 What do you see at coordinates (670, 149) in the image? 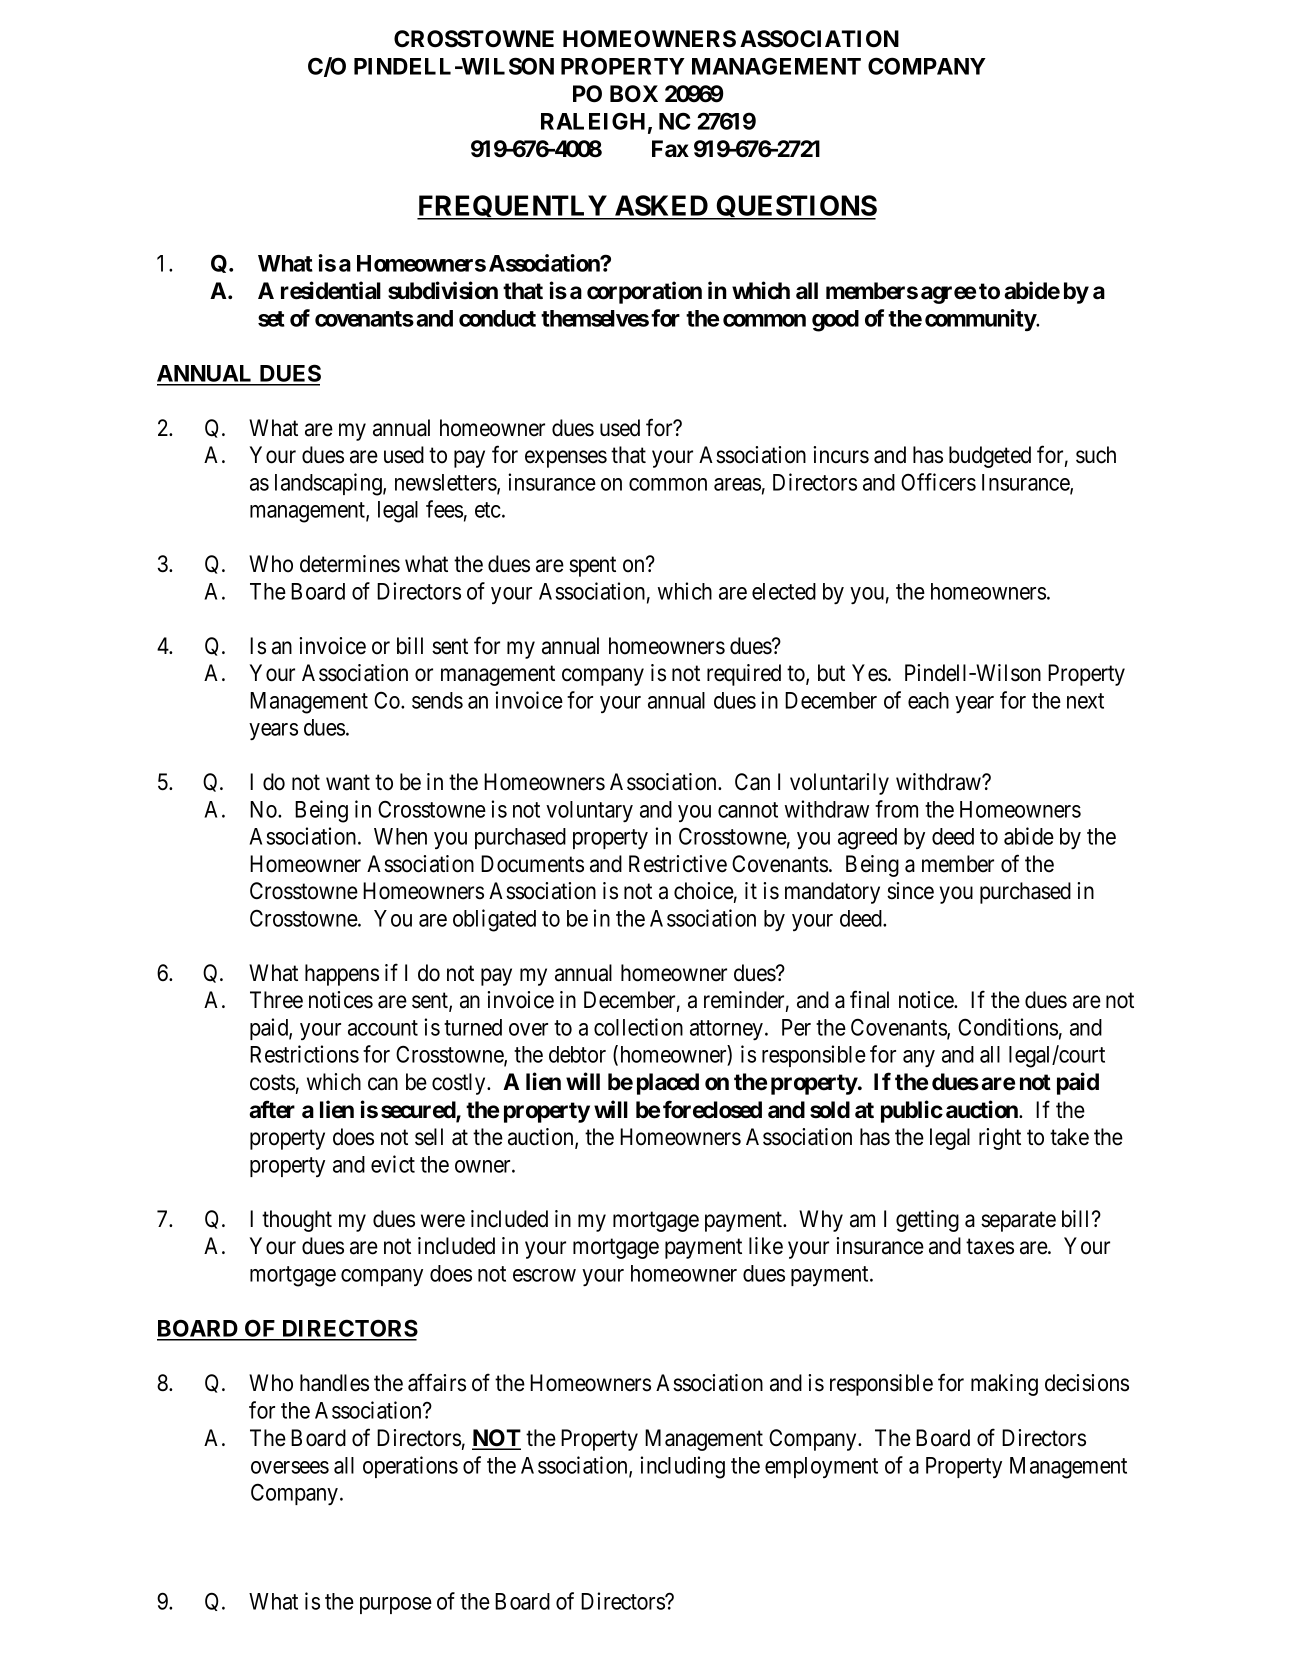
I see `Fax` at bounding box center [670, 149].
